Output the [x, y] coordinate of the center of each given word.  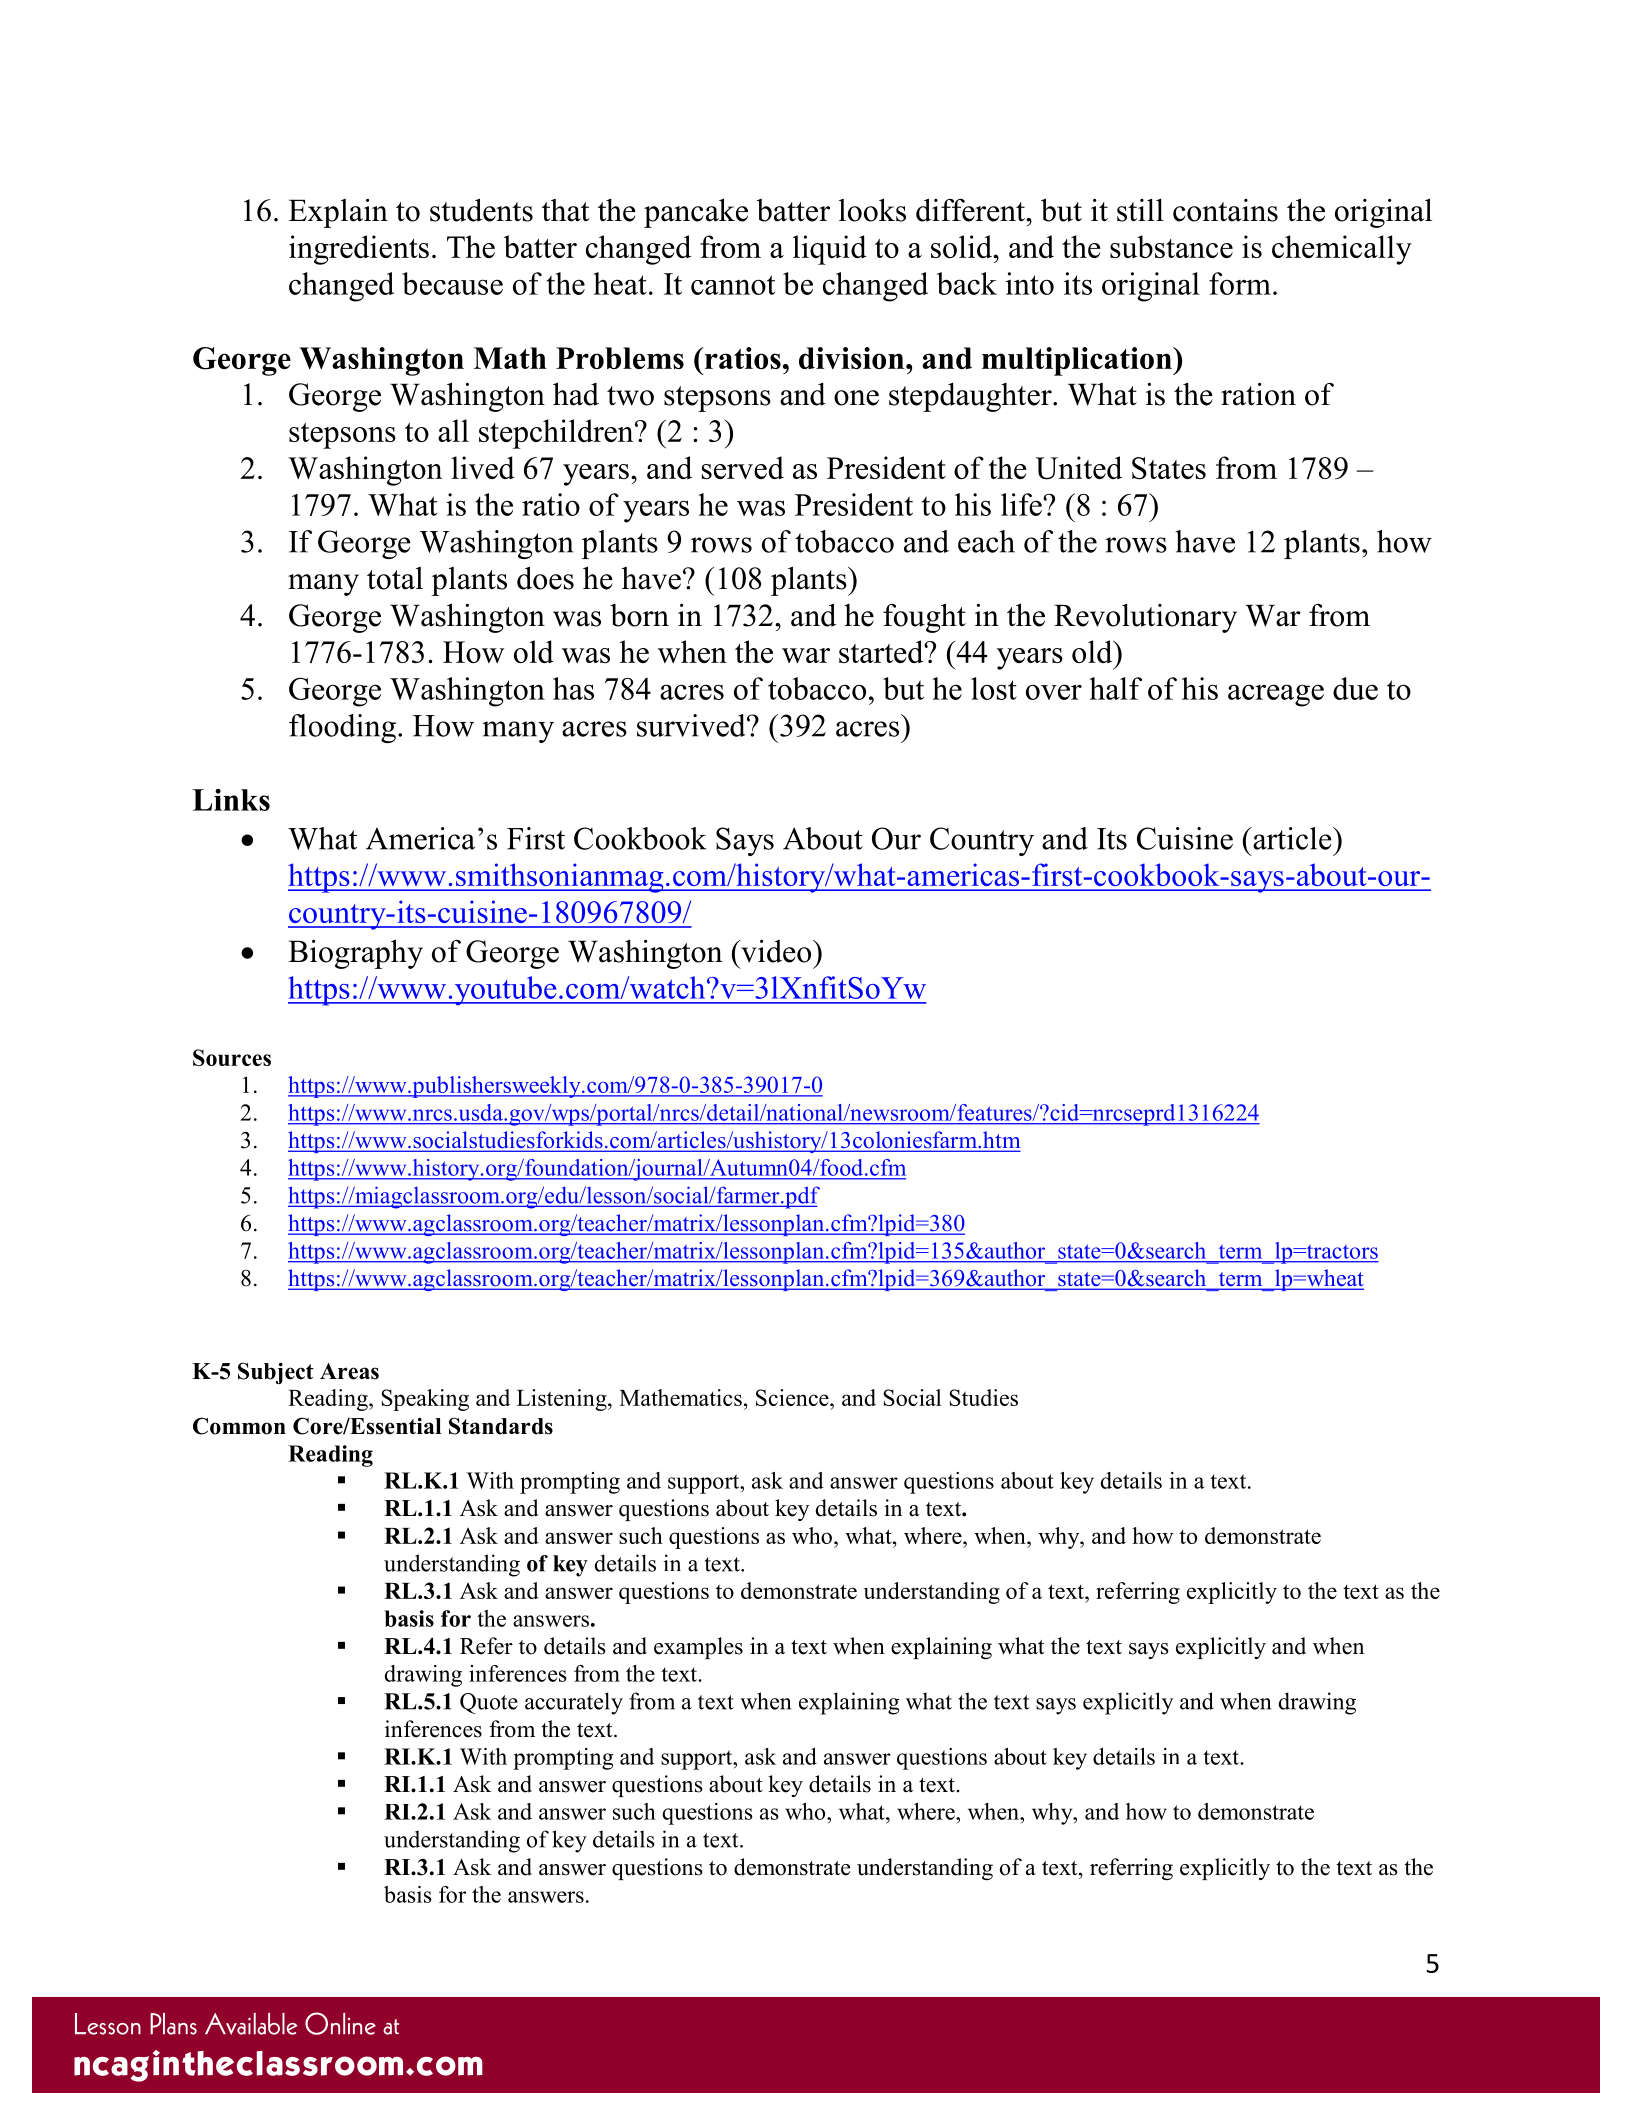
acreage [1276, 695]
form [1240, 283]
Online [340, 2023]
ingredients [359, 250]
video [776, 951]
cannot [733, 285]
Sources [232, 1057]
